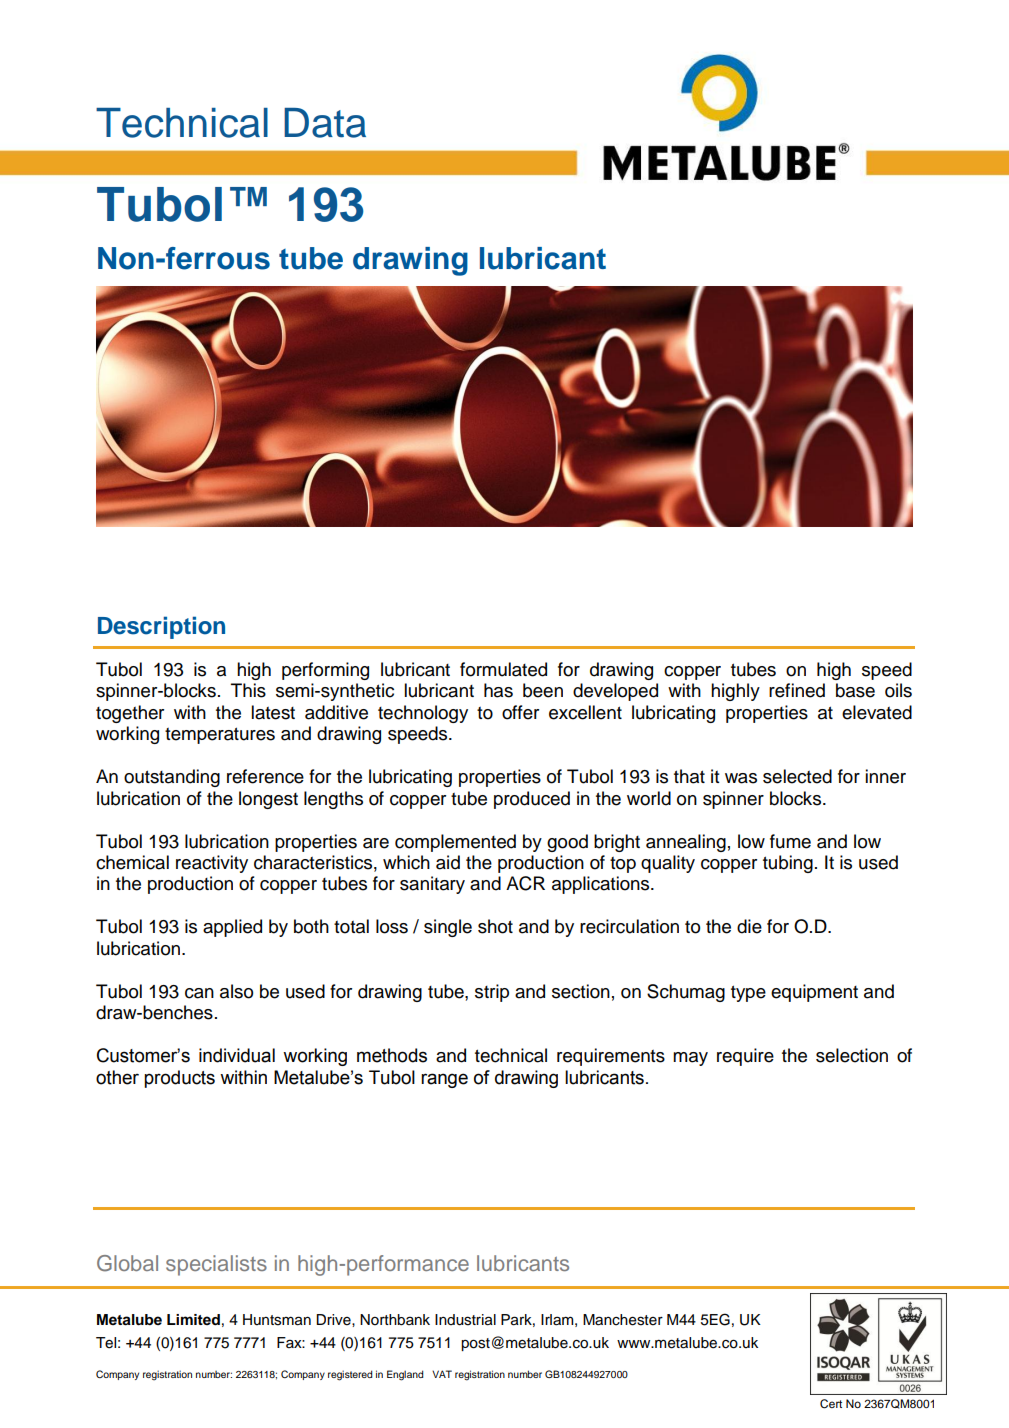 This document has width=1009, height=1428. What do you see at coordinates (814, 993) in the document?
I see `equipment` at bounding box center [814, 993].
